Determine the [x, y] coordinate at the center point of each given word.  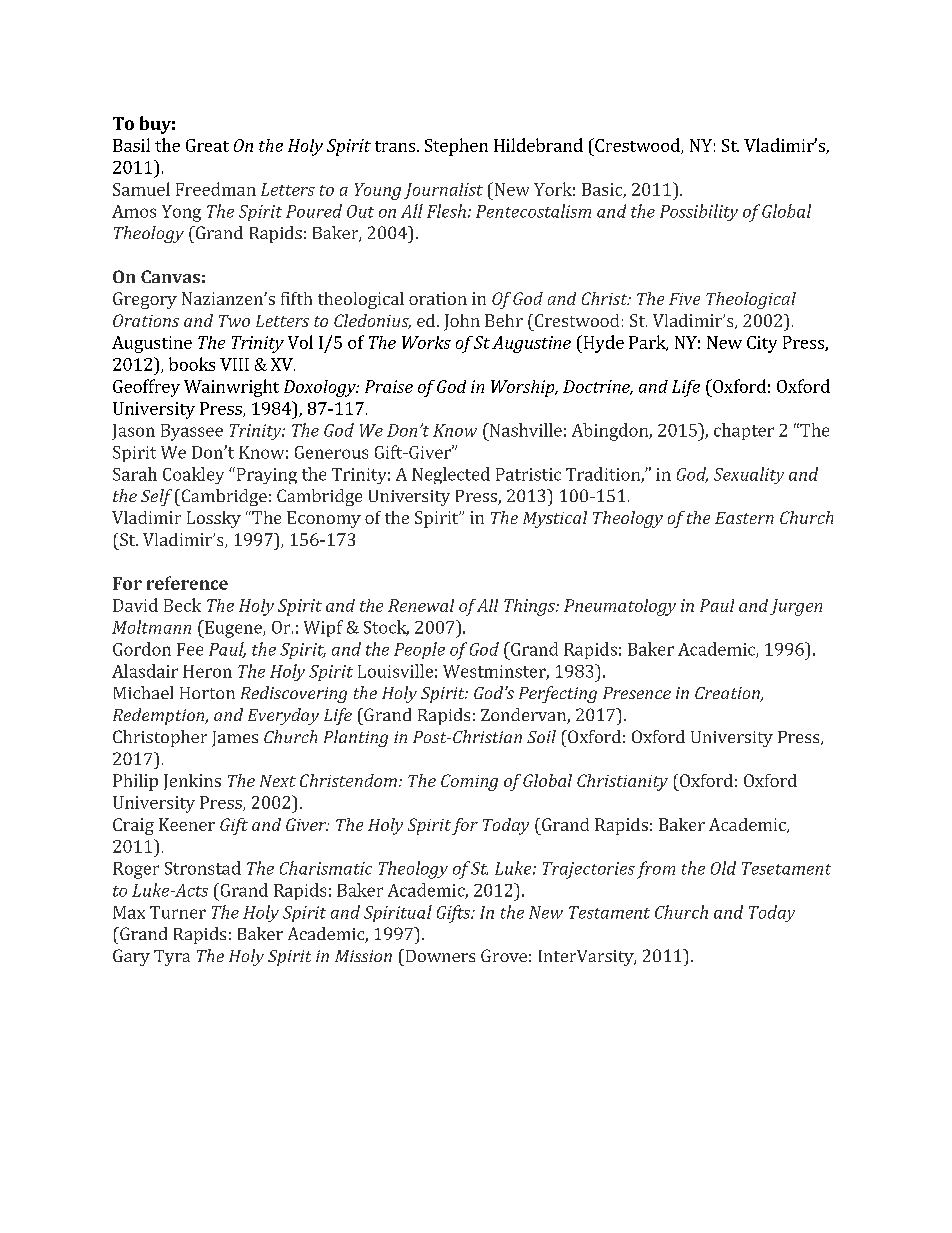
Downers [439, 955]
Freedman [216, 189]
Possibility [699, 212]
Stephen [456, 147]
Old [723, 868]
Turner [178, 912]
